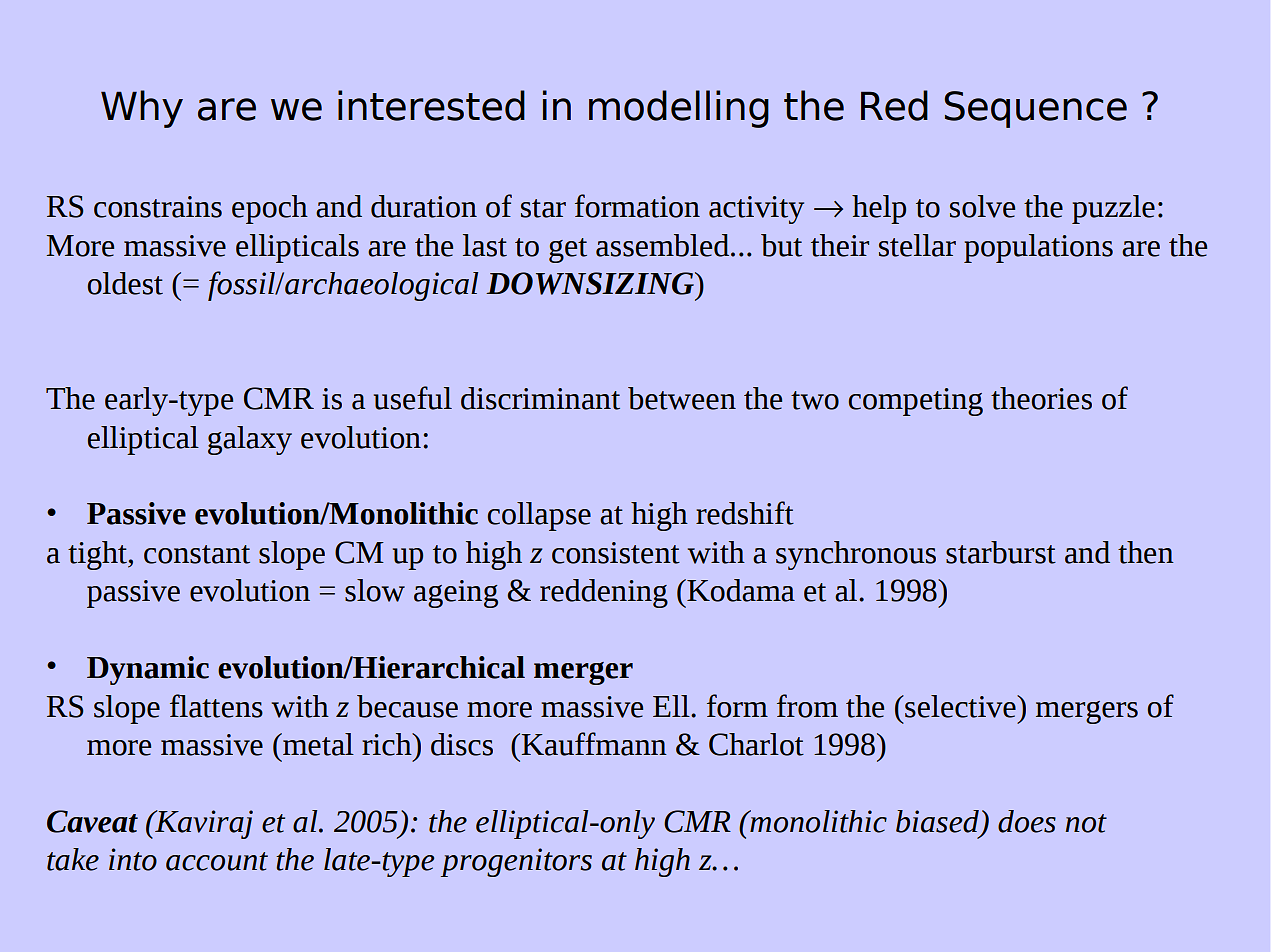 This page has height=952, width=1271. I want to click on then, so click(1146, 552).
